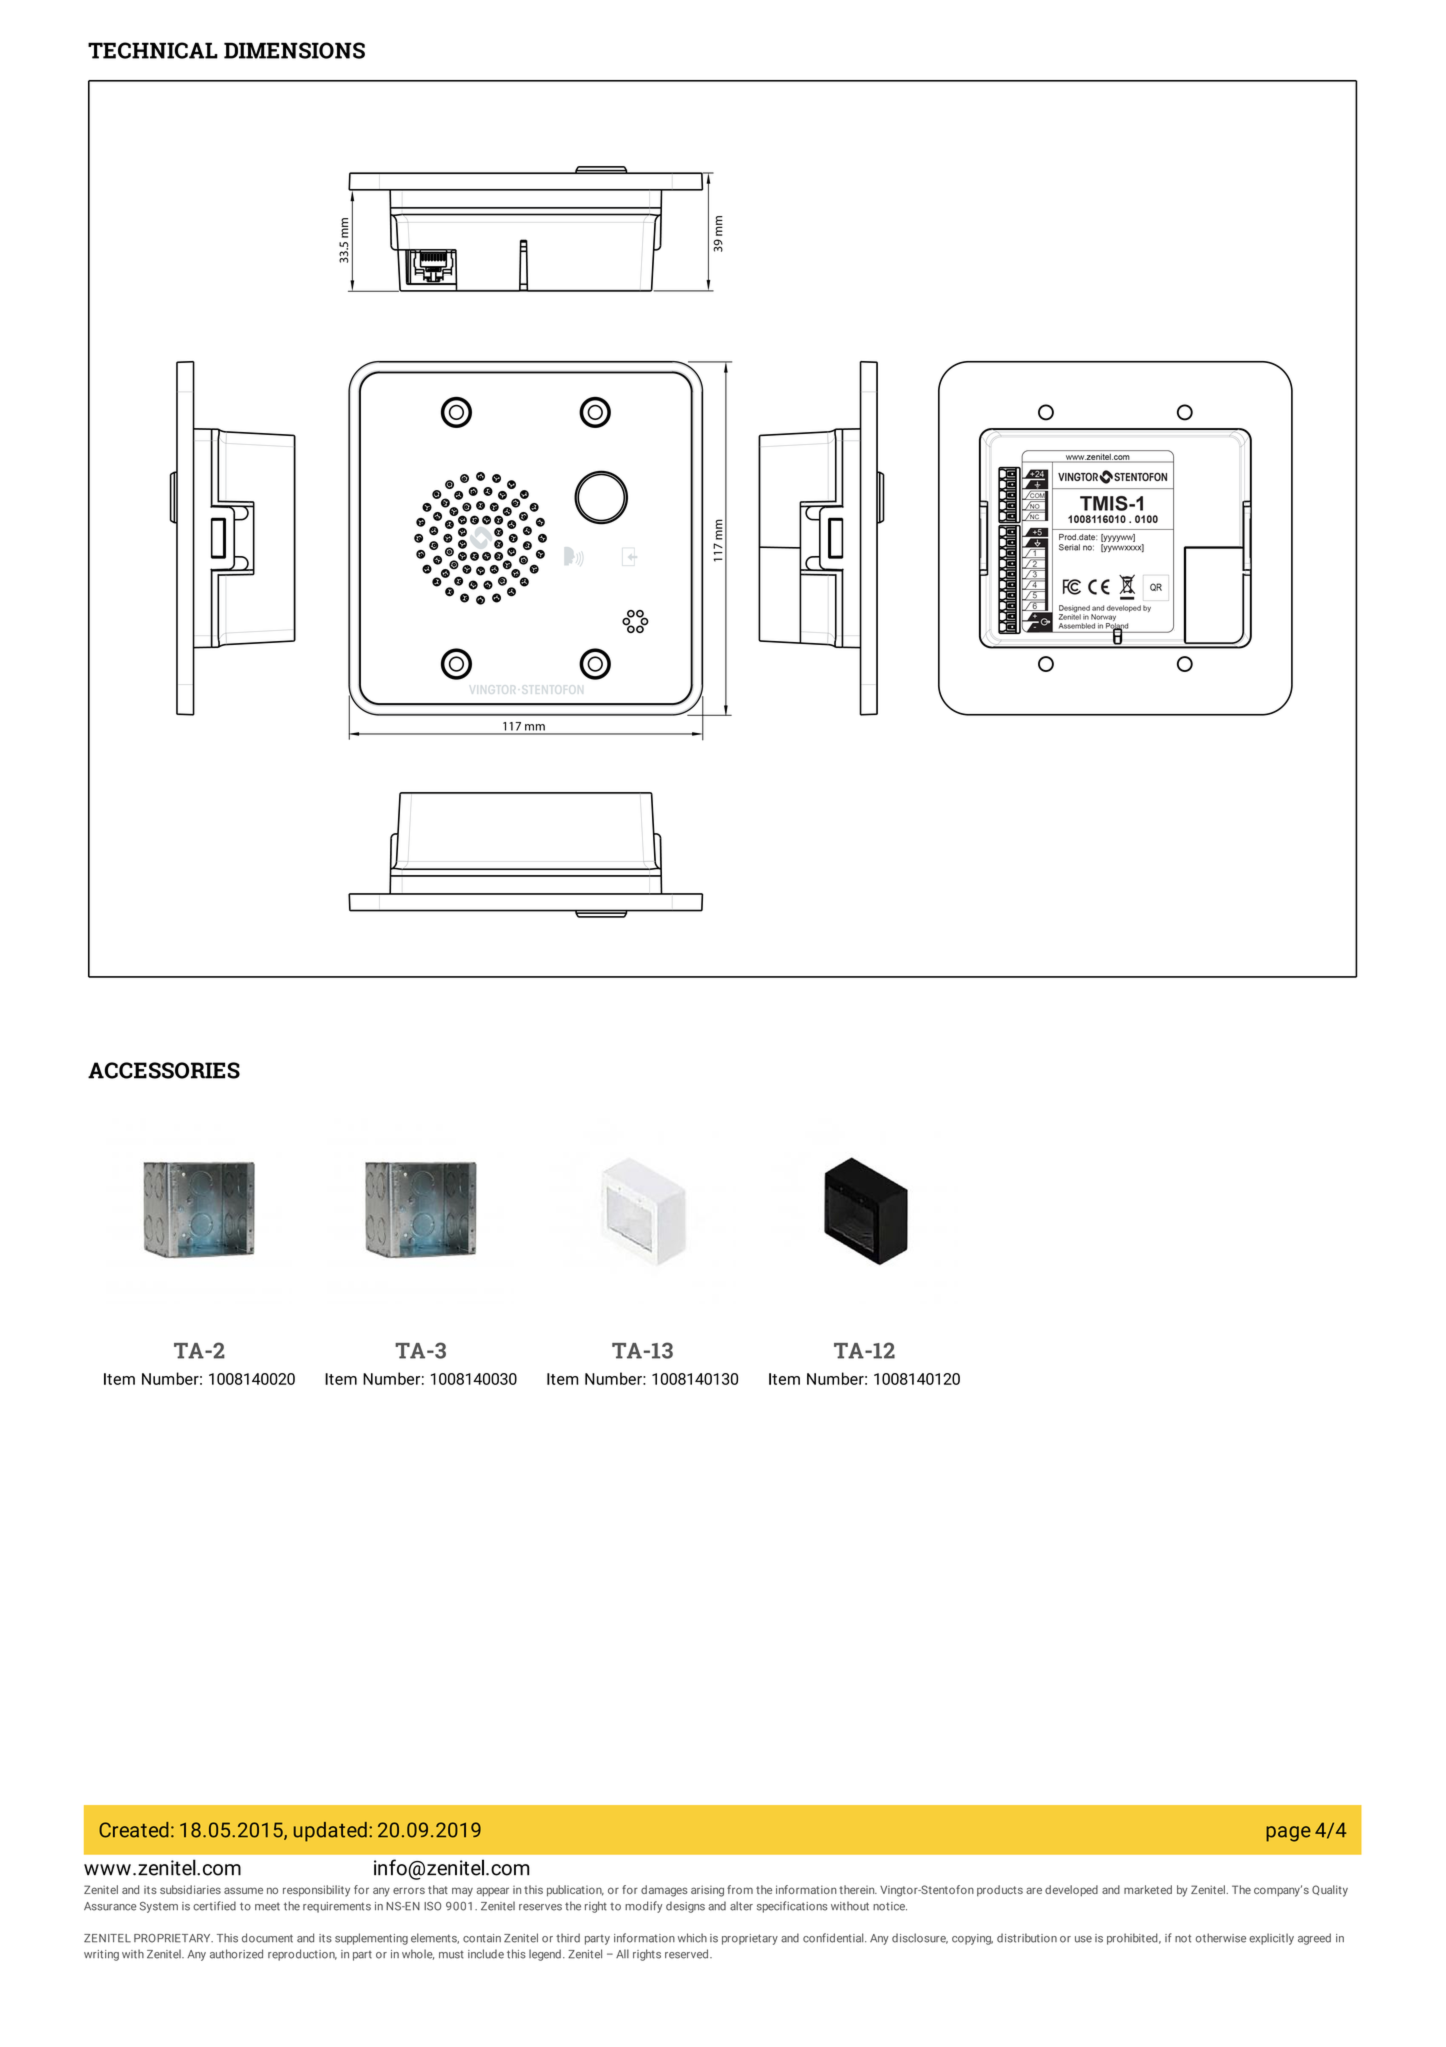  I want to click on updated, so click(330, 1832).
